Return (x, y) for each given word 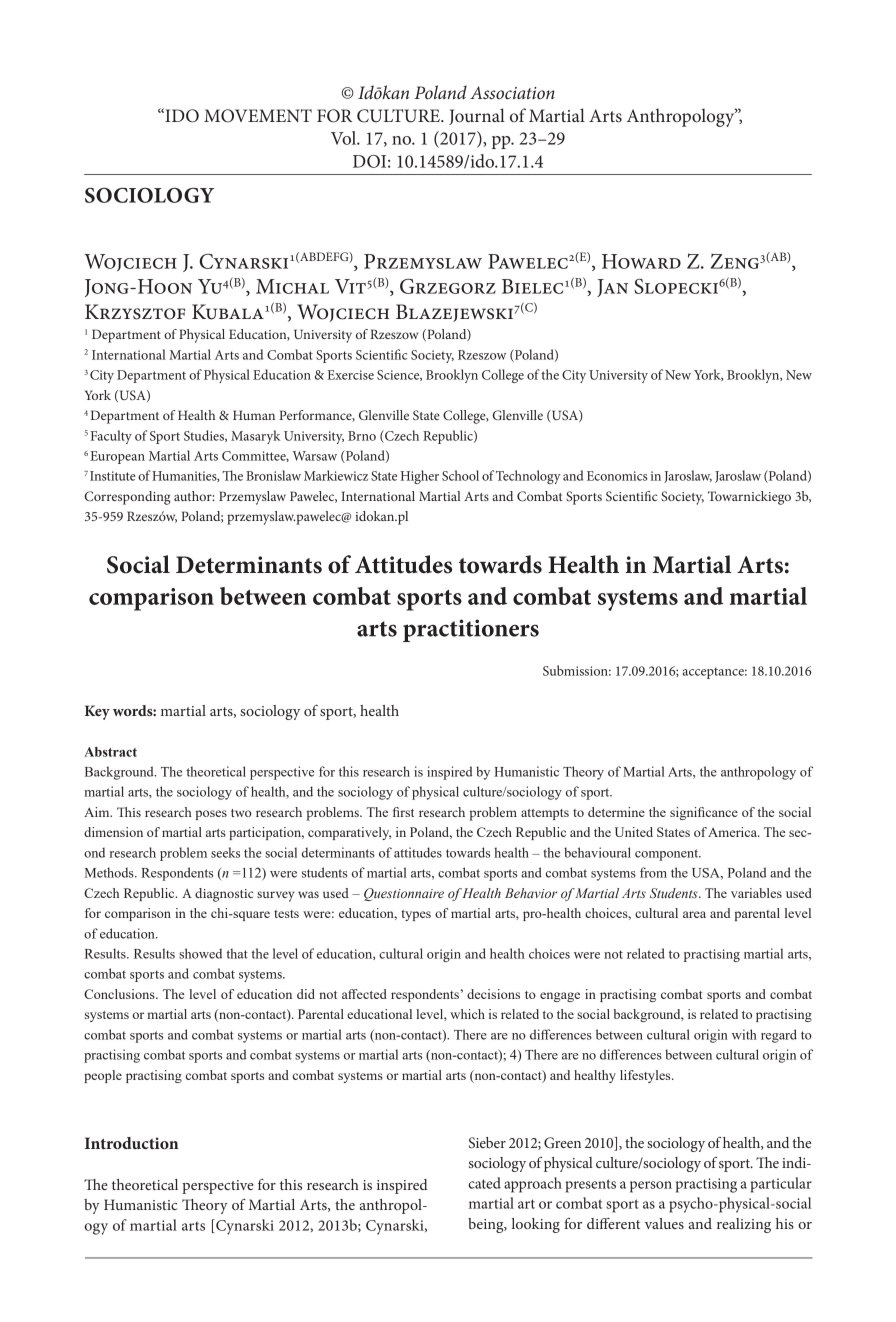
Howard (641, 261)
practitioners (471, 630)
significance (704, 813)
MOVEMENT (258, 116)
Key (97, 712)
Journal (477, 116)
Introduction (132, 1143)
